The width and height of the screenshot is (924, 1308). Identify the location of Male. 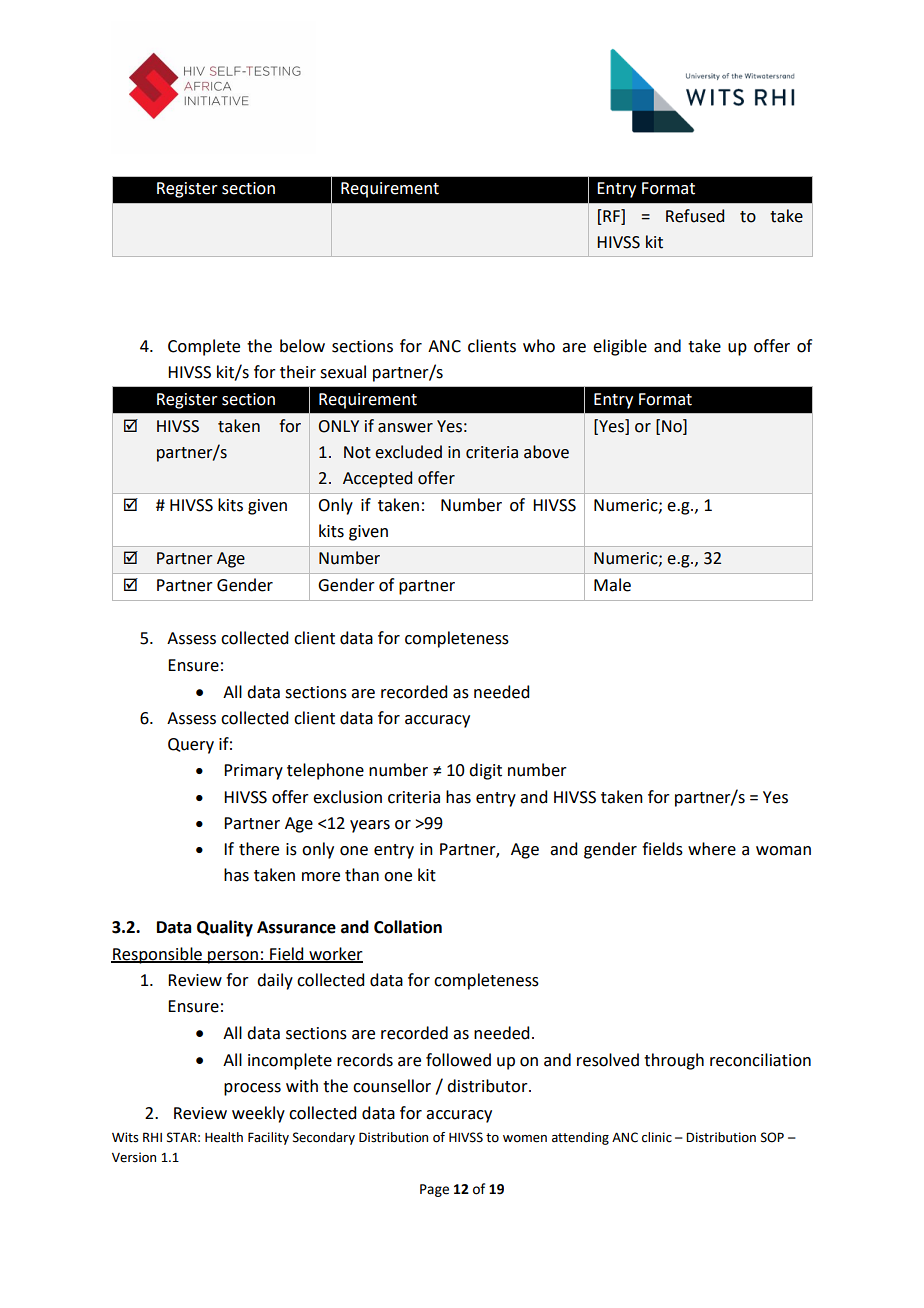
(612, 585).
